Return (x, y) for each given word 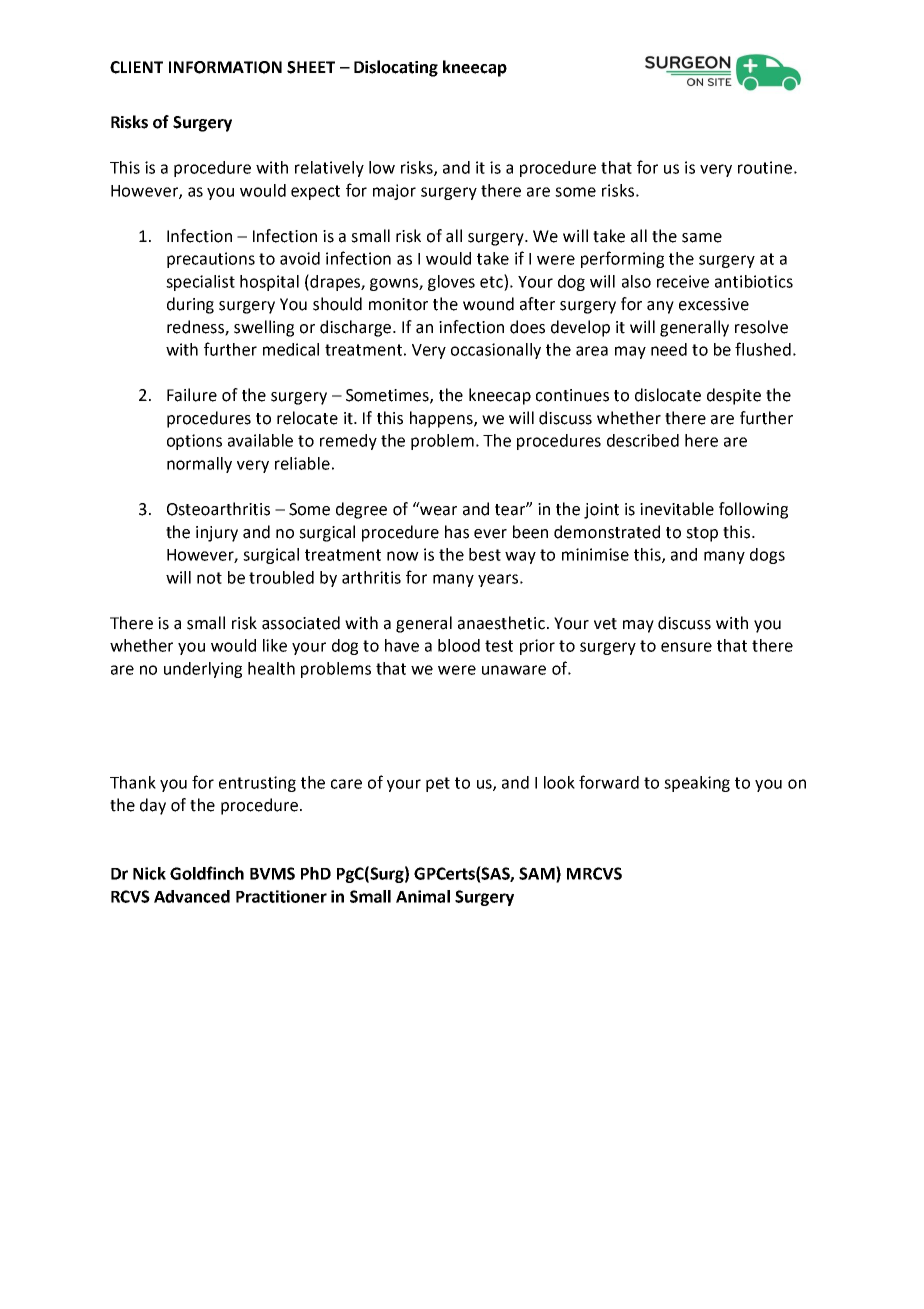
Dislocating (396, 68)
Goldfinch (207, 873)
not (209, 578)
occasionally (496, 351)
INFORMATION (225, 67)
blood (459, 645)
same (702, 238)
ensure (686, 647)
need (669, 349)
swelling (264, 328)
